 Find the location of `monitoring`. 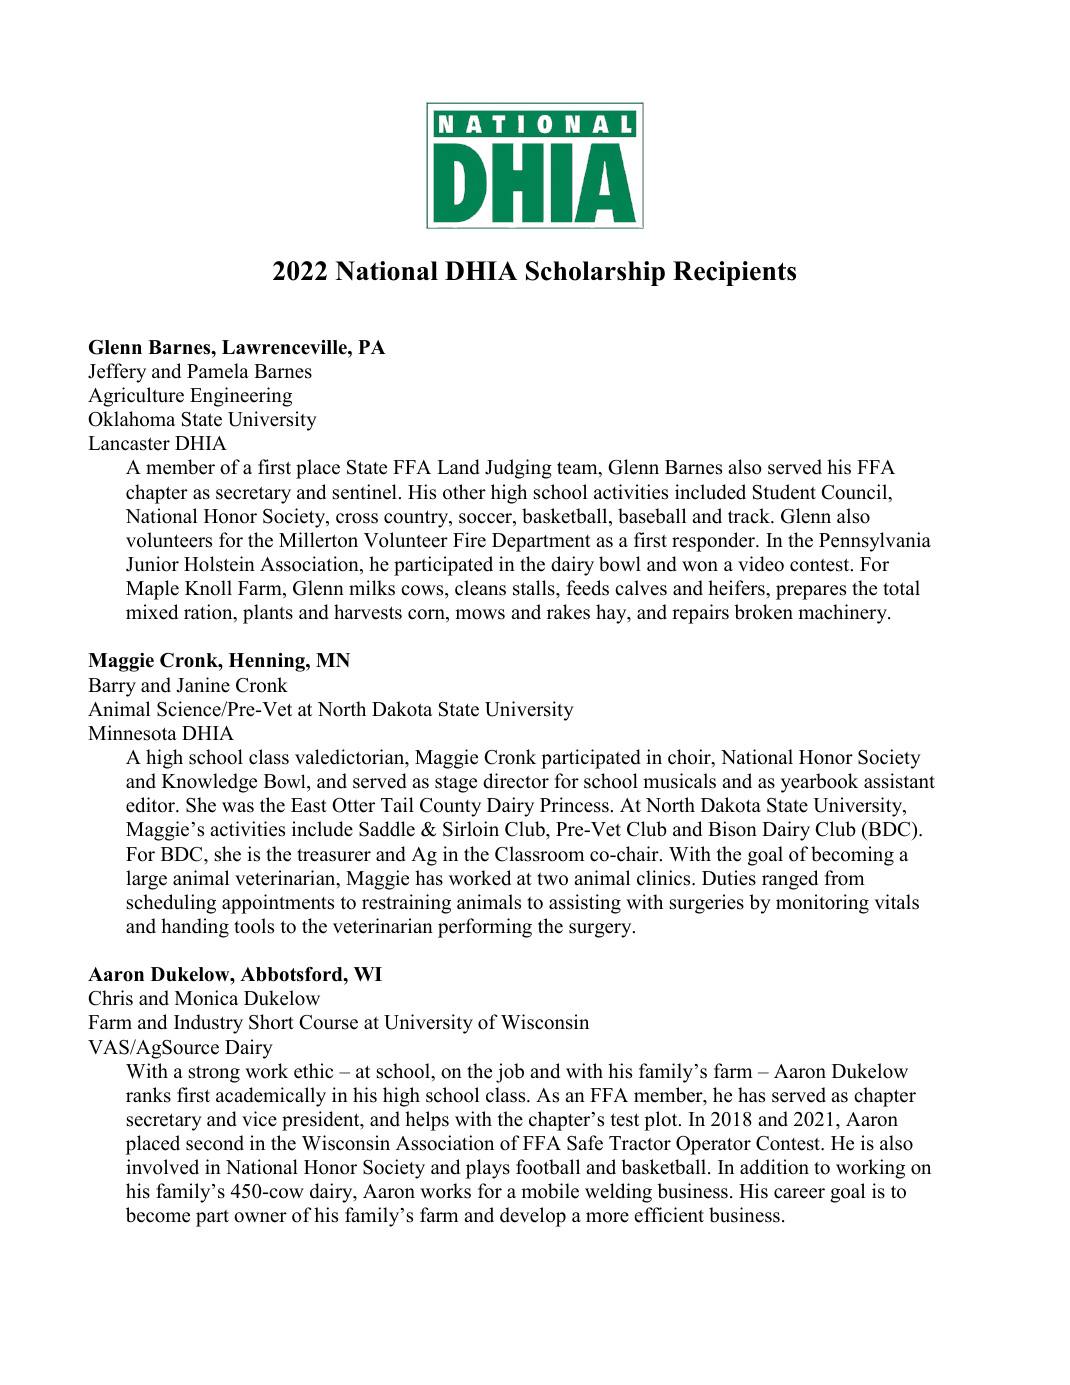

monitoring is located at coordinates (822, 904).
